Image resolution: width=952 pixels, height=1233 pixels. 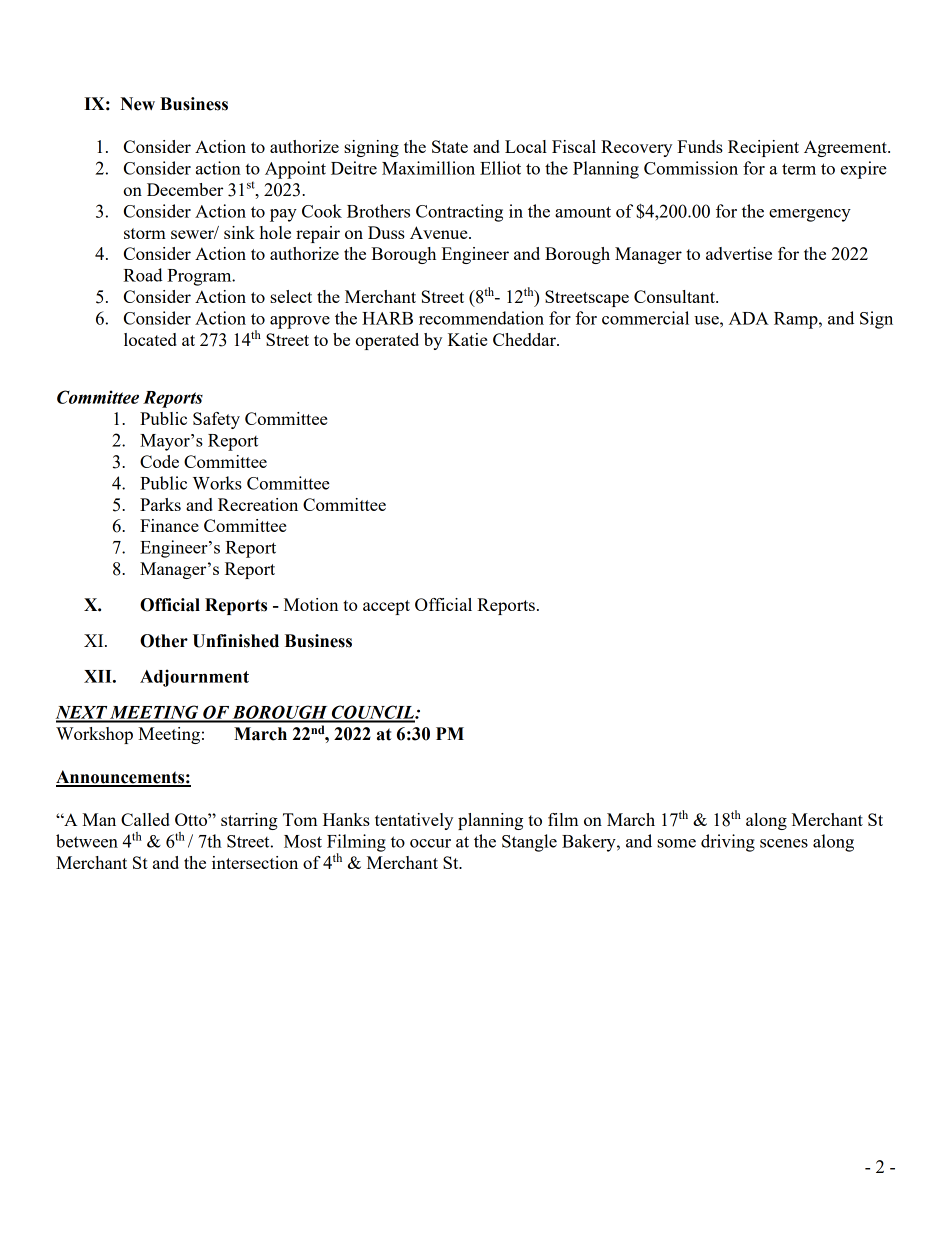 What do you see at coordinates (450, 146) in the document?
I see `State` at bounding box center [450, 146].
